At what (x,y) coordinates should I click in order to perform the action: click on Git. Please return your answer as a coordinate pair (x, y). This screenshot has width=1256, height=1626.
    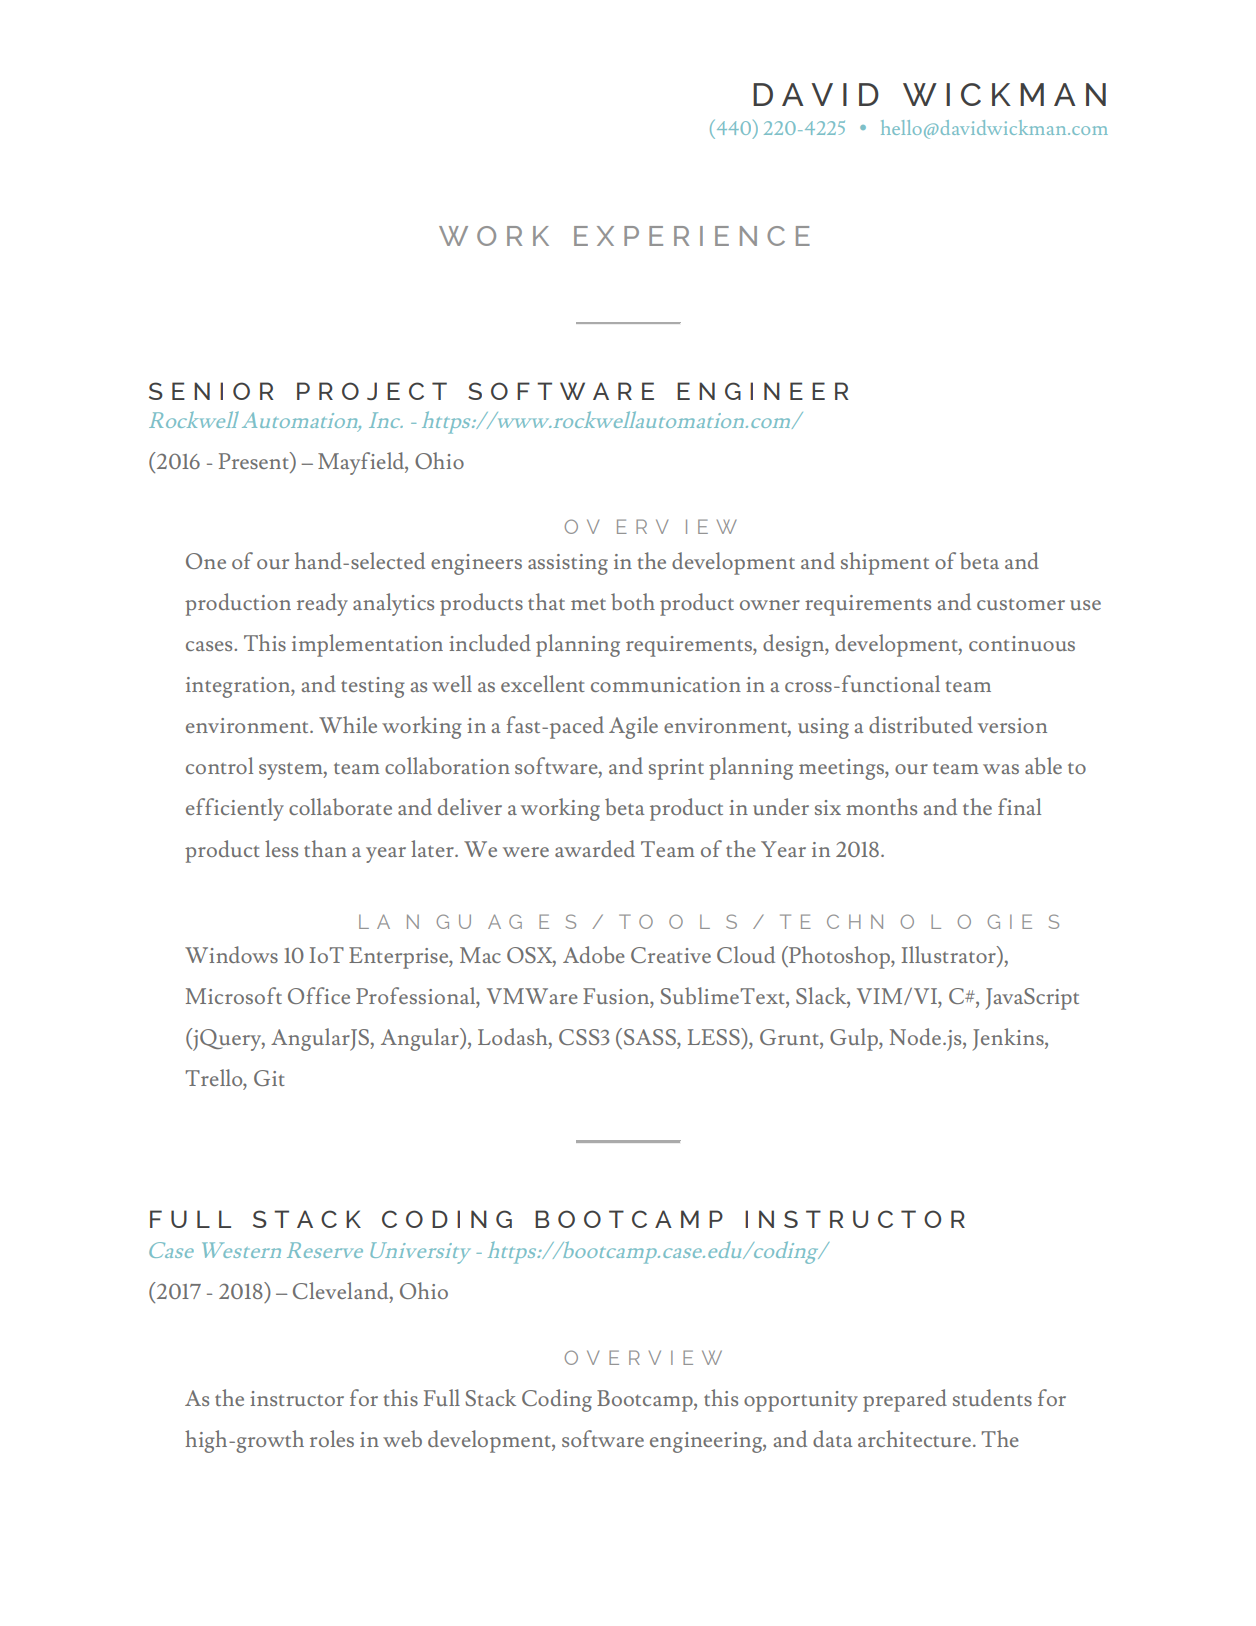
    Looking at the image, I should click on (269, 1078).
